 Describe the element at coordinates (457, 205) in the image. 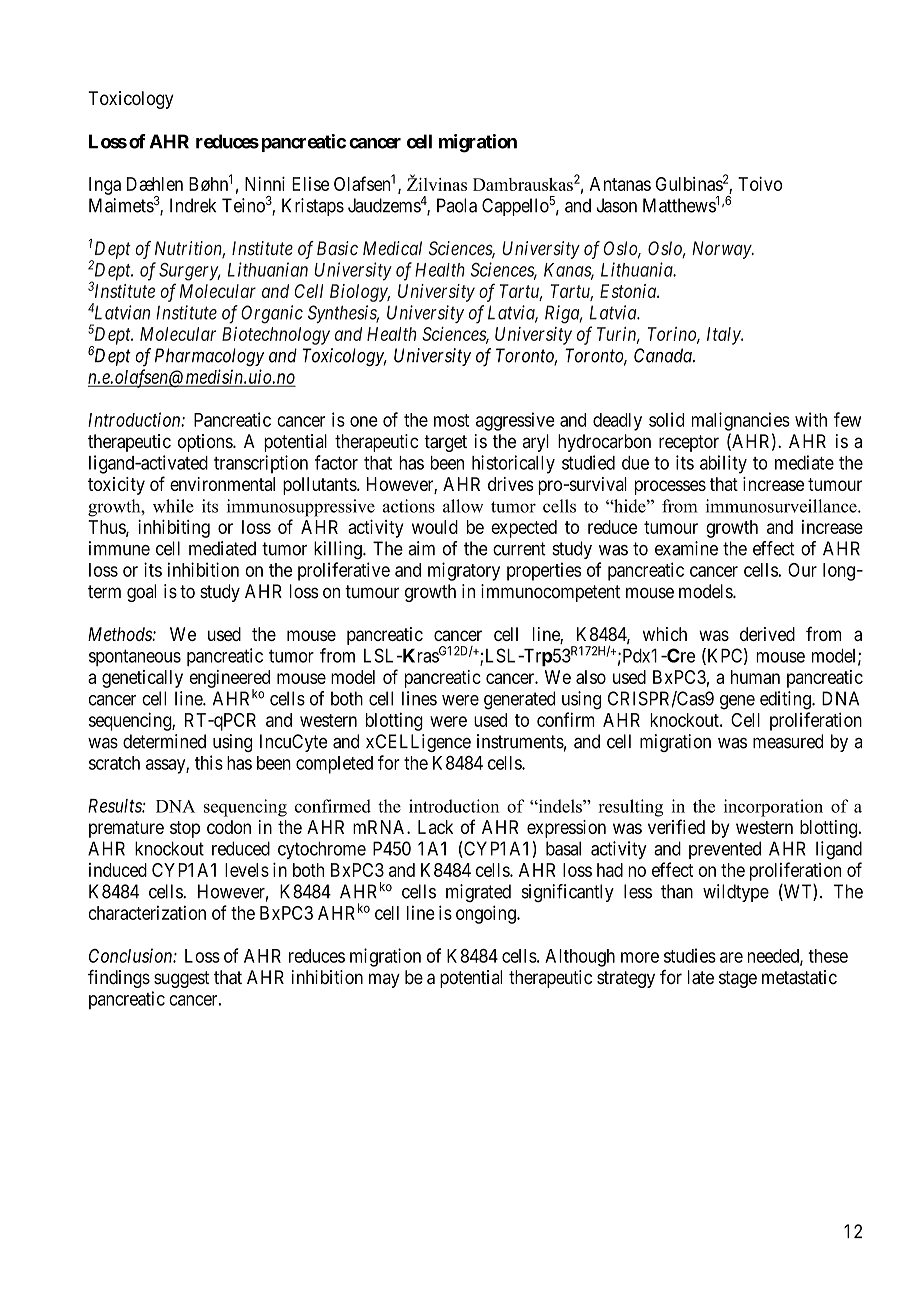

I see `Paola` at that location.
